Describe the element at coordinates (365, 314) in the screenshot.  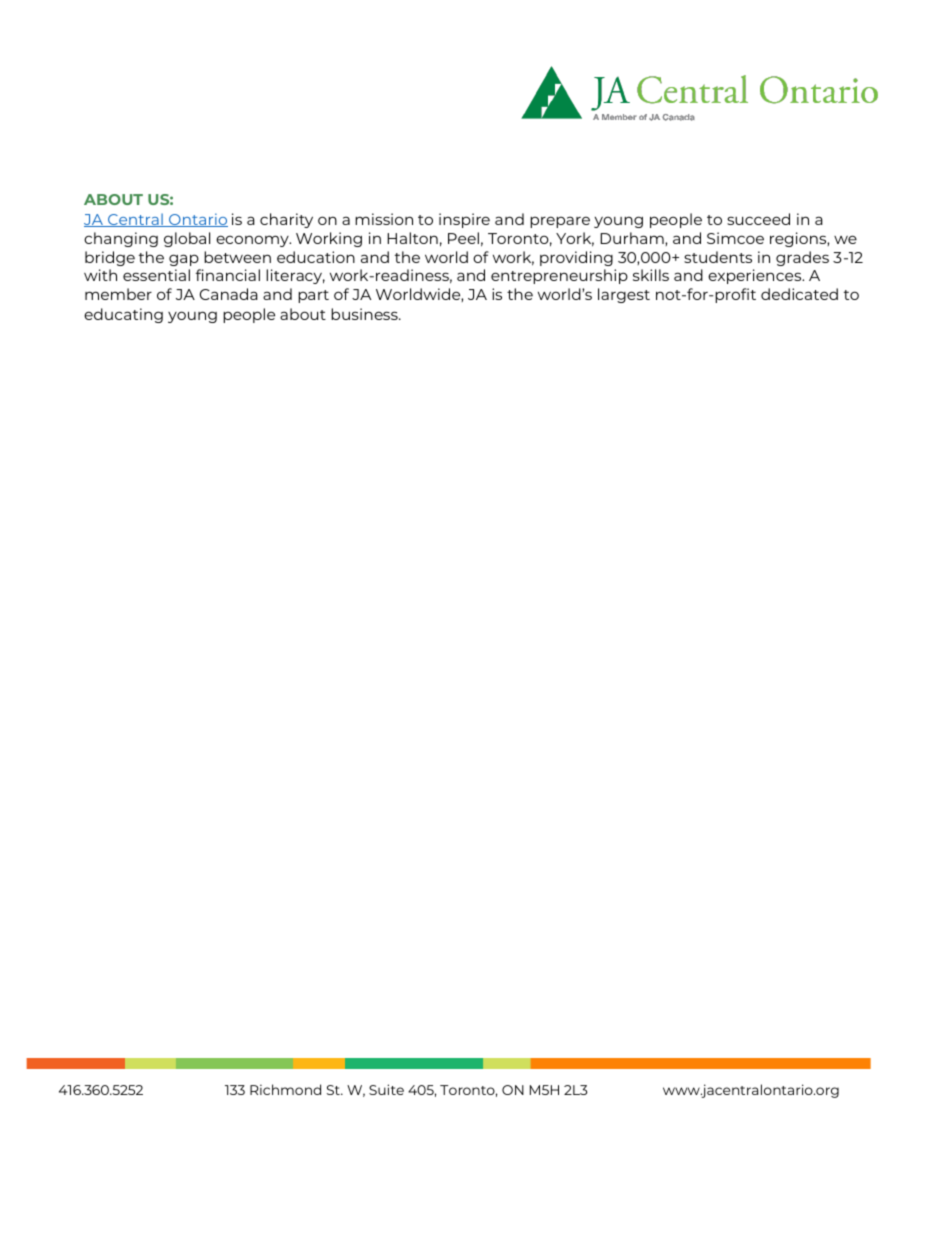
I see `business` at that location.
